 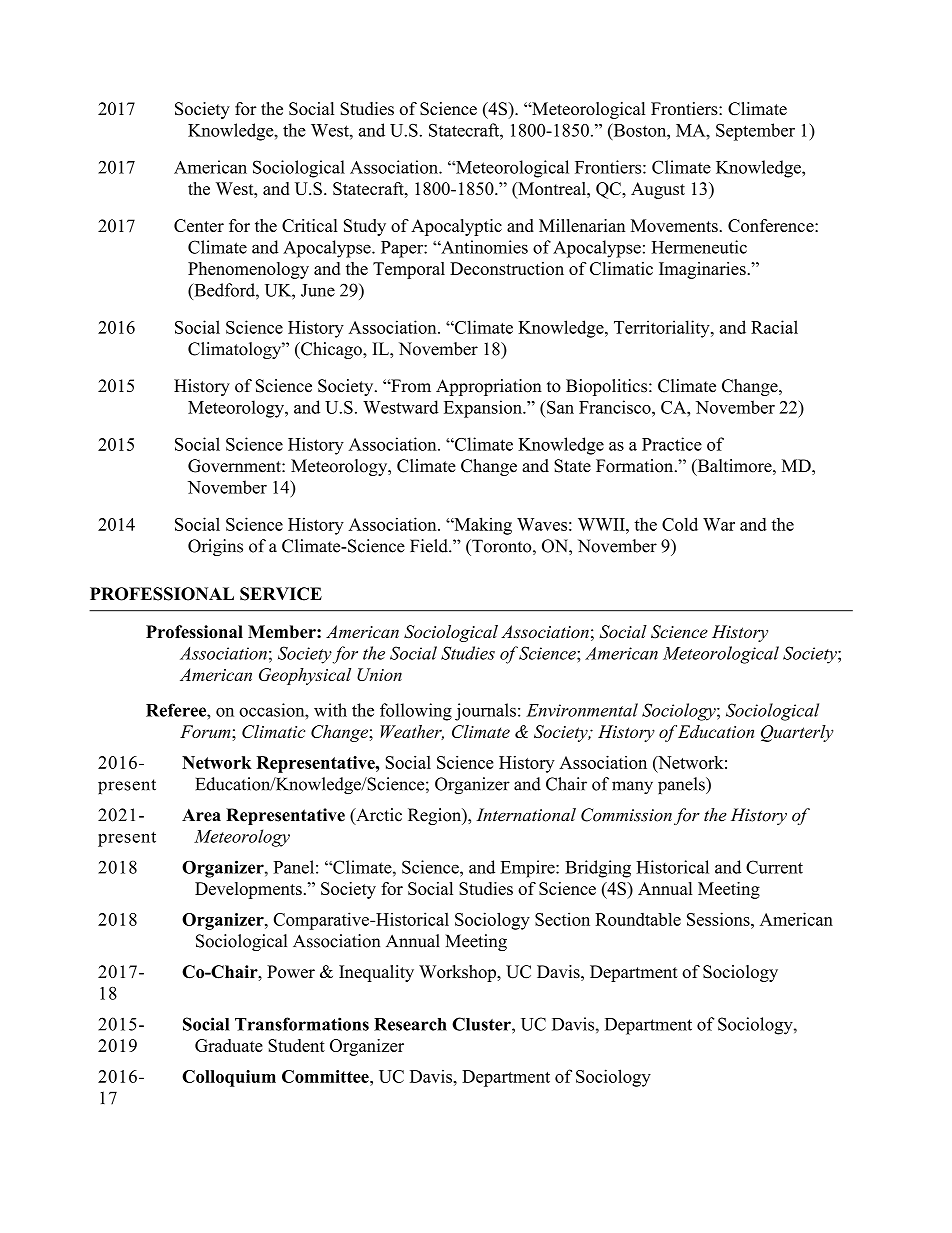 What do you see at coordinates (331, 350) in the page?
I see `Chicago` at bounding box center [331, 350].
